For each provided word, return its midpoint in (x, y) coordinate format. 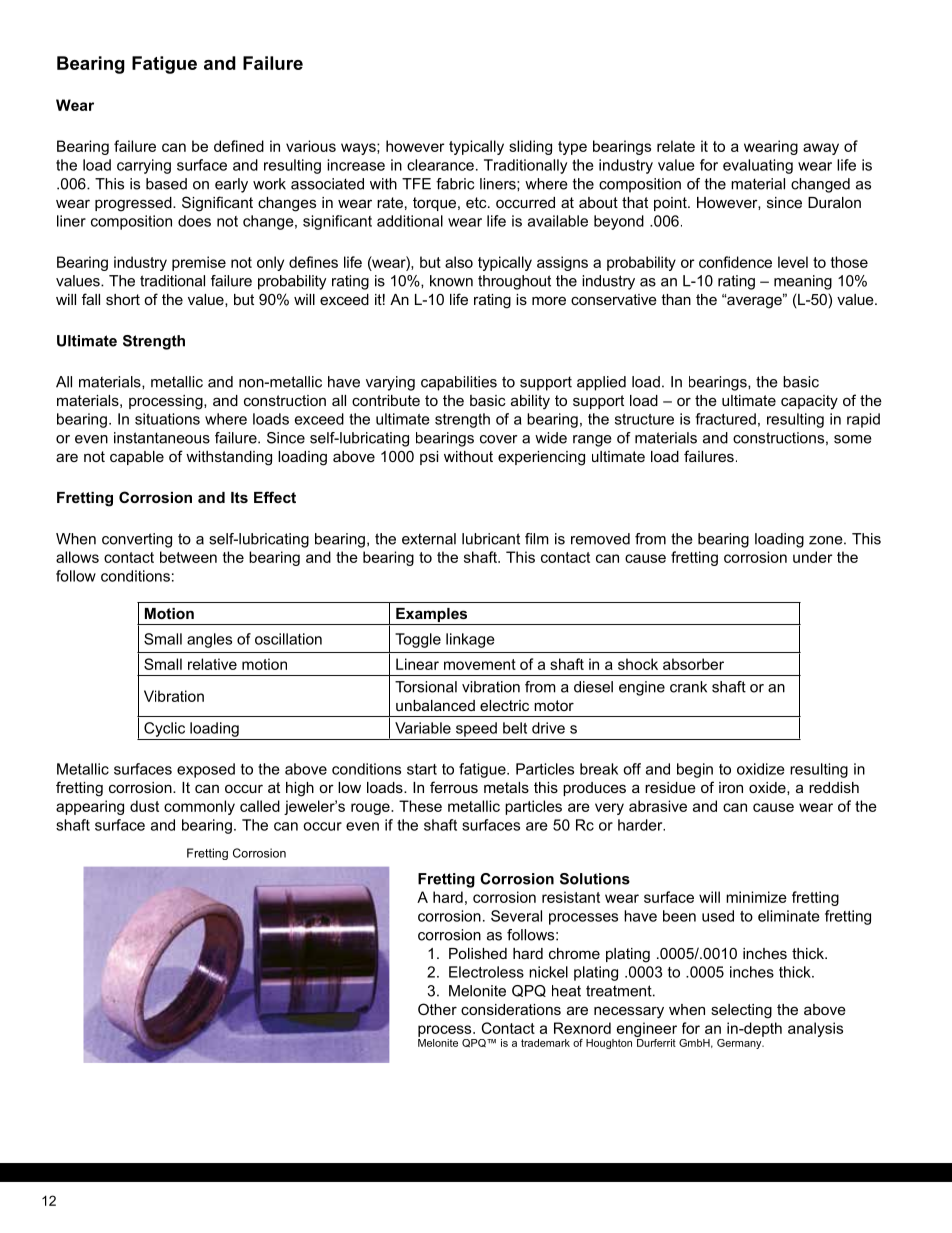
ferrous (454, 787)
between (188, 557)
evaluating (758, 166)
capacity (809, 402)
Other (437, 1009)
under (812, 557)
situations (167, 419)
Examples (432, 616)
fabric (455, 184)
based (166, 184)
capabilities (459, 383)
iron (731, 787)
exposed (206, 770)
